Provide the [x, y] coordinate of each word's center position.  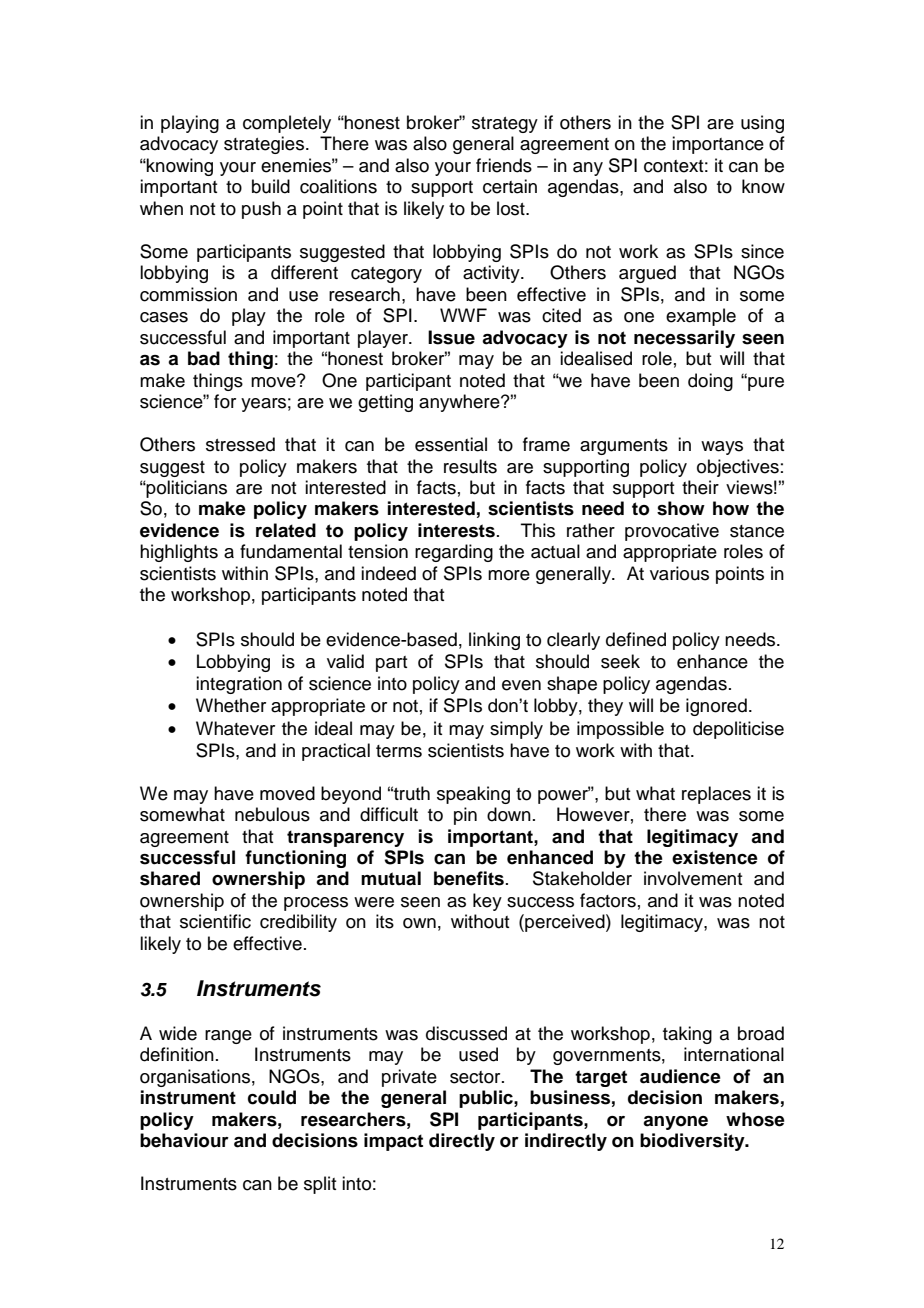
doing [710, 382]
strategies [264, 145]
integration [239, 685]
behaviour [184, 1140]
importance [718, 145]
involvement [693, 878]
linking [494, 641]
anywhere [460, 403]
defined [636, 639]
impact [393, 1142]
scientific [215, 921]
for [225, 401]
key [487, 902]
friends [504, 165]
